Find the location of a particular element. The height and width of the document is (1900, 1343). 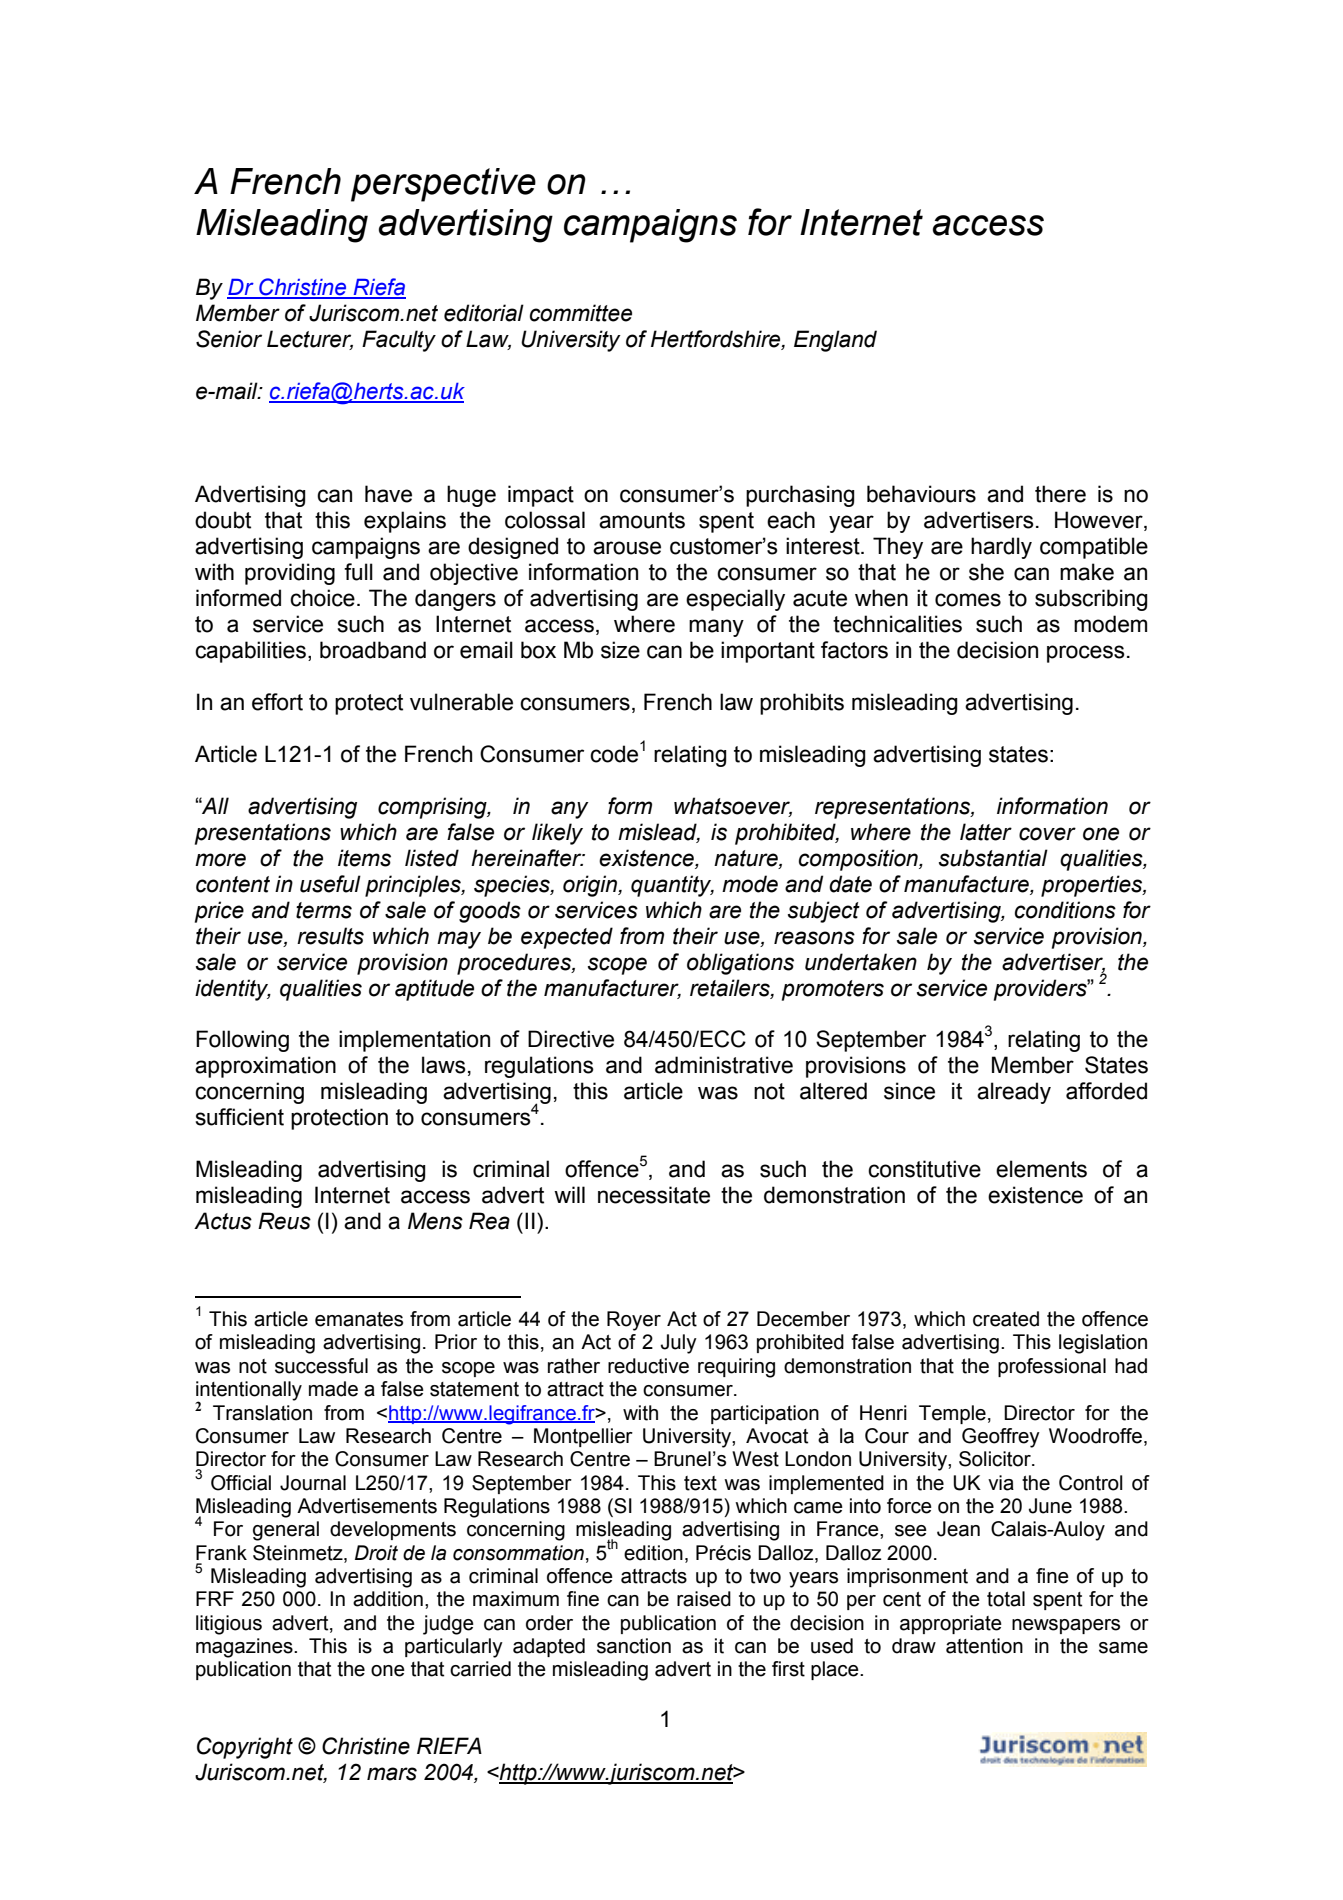

conditions is located at coordinates (1065, 910).
